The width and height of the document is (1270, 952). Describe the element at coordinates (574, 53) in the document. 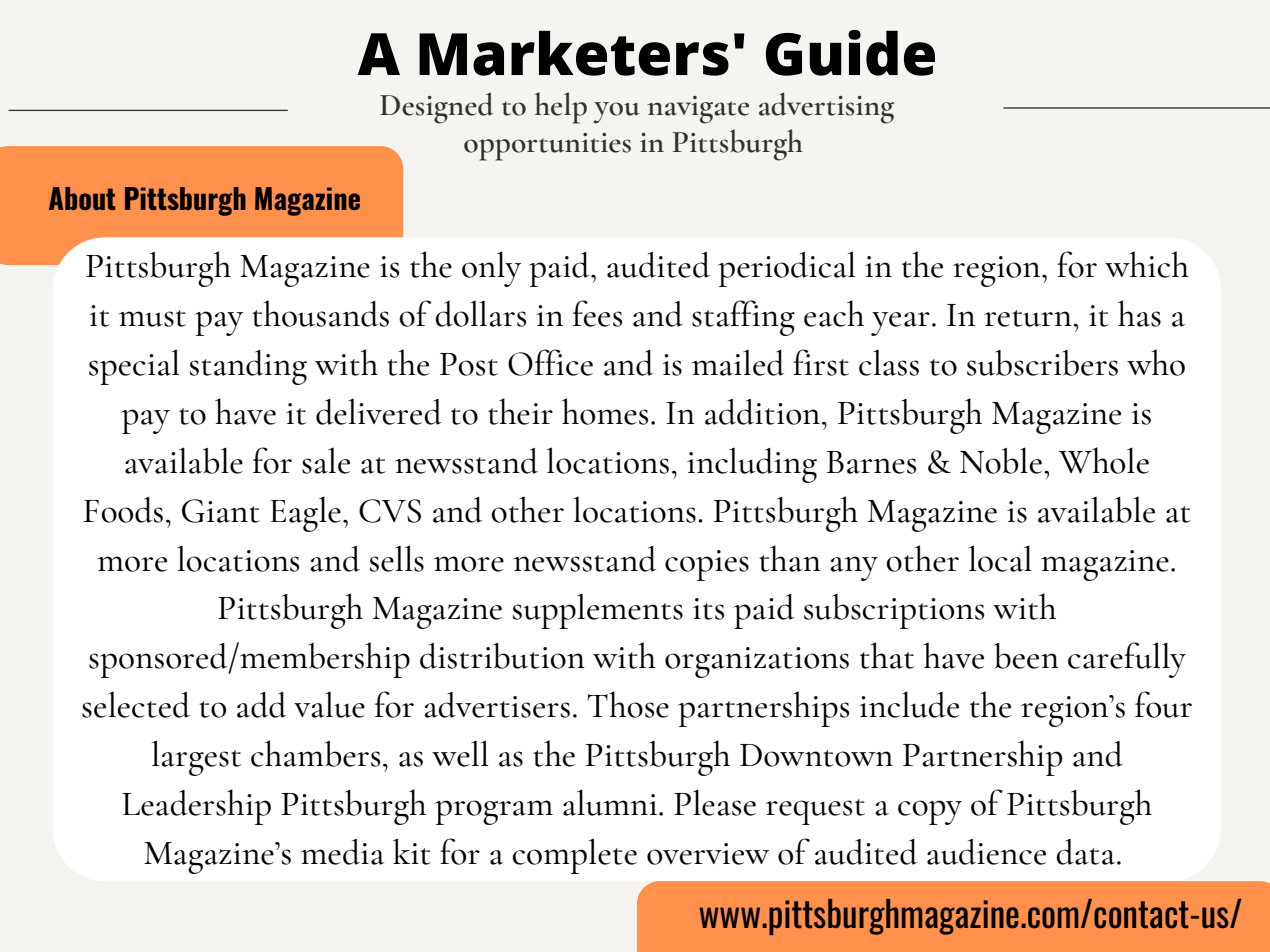

I see `Marketers` at that location.
